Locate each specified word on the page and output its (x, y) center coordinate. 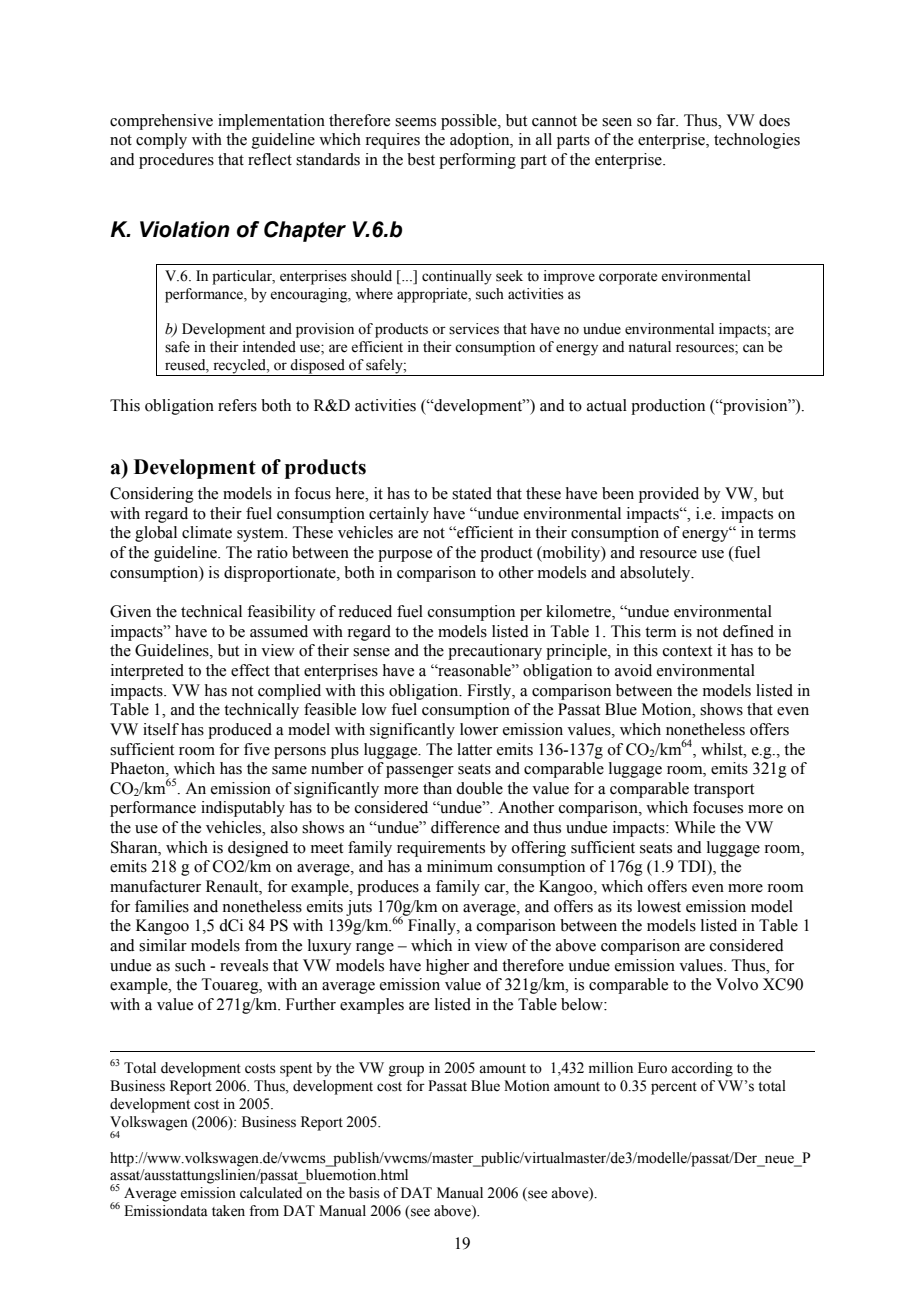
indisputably (243, 809)
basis (364, 1193)
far (667, 120)
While (694, 827)
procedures (176, 161)
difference (465, 827)
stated (472, 493)
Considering (152, 495)
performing (477, 161)
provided (669, 495)
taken (228, 1211)
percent (674, 1088)
